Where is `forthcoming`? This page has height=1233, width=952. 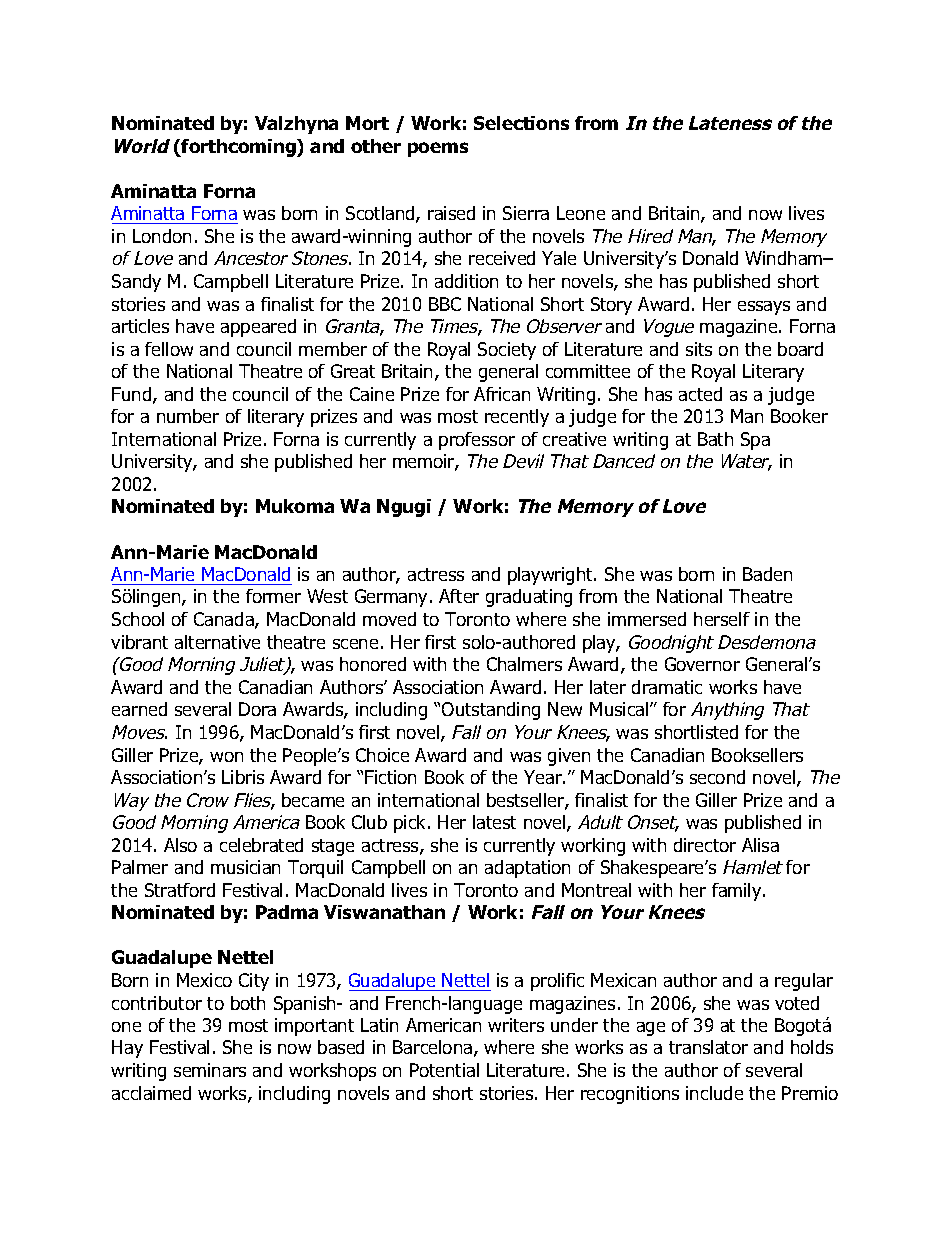 forthcoming is located at coordinates (239, 148).
